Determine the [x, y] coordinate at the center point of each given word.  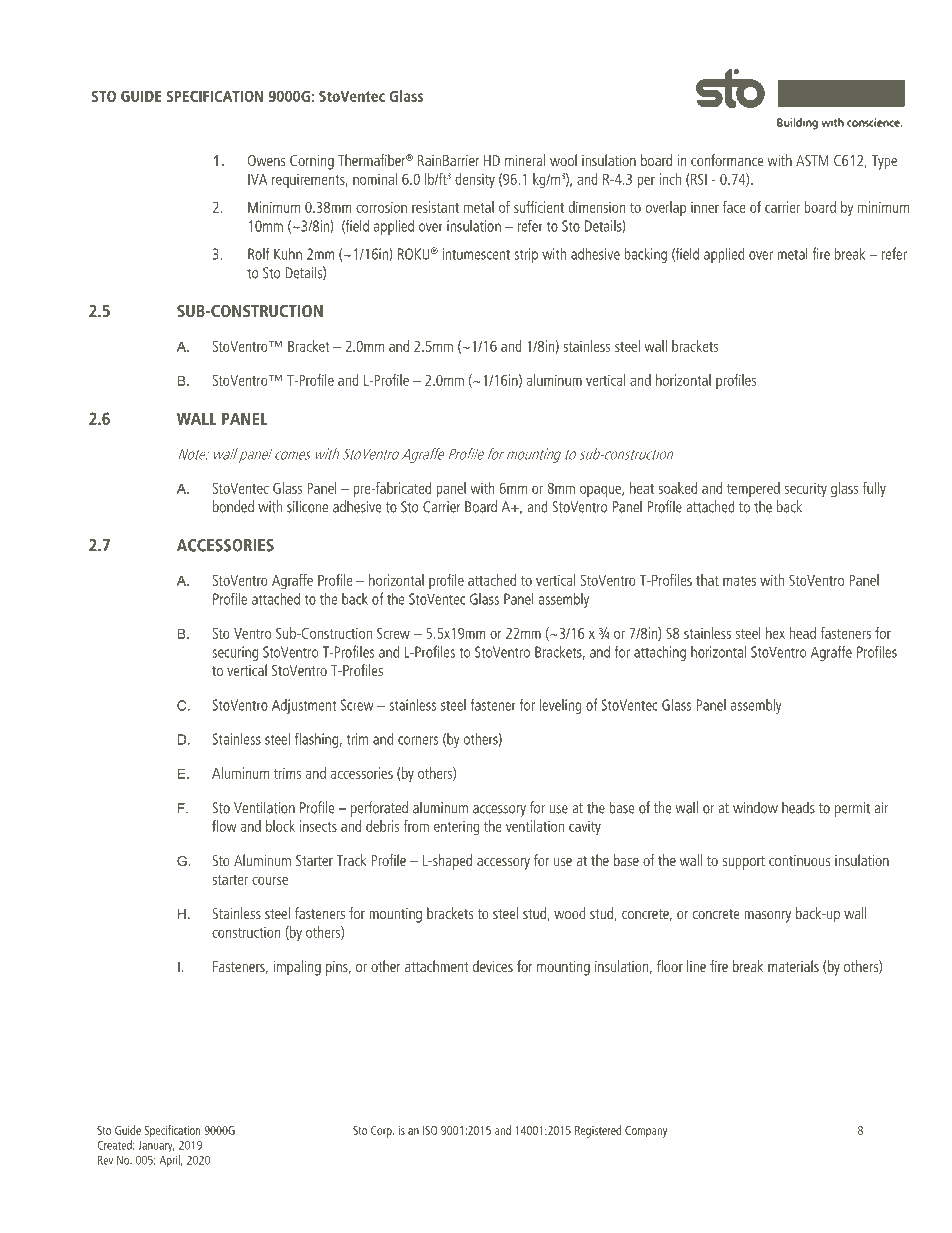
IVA [257, 179]
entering [457, 827]
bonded [233, 506]
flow [224, 826]
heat [642, 488]
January [156, 1146]
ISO [430, 1130]
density [475, 180]
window [755, 807]
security [806, 489]
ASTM [812, 160]
